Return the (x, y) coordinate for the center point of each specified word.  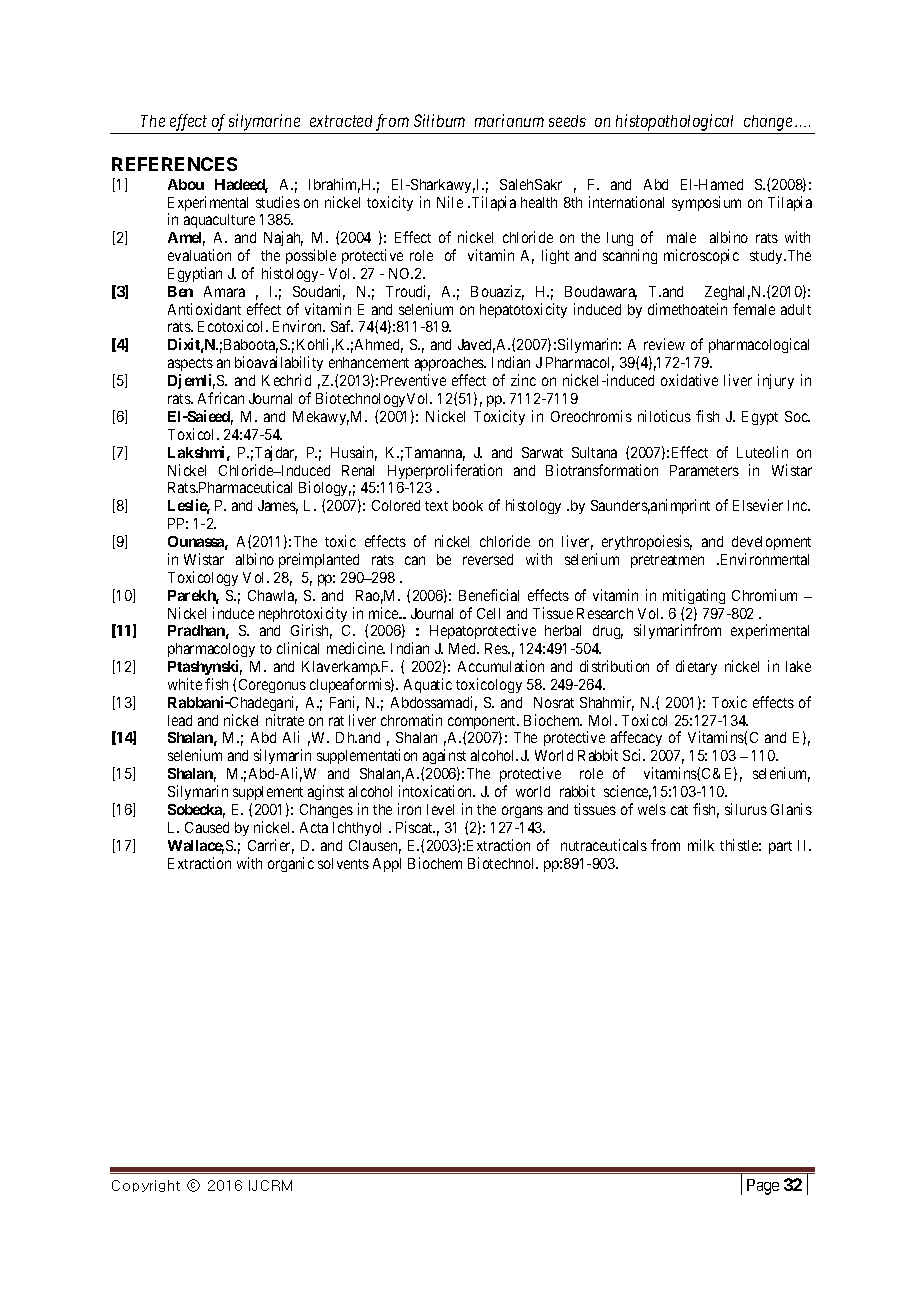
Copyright (146, 1186)
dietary (696, 667)
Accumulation (501, 666)
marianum (509, 120)
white (185, 684)
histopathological (674, 122)
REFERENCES (174, 164)
